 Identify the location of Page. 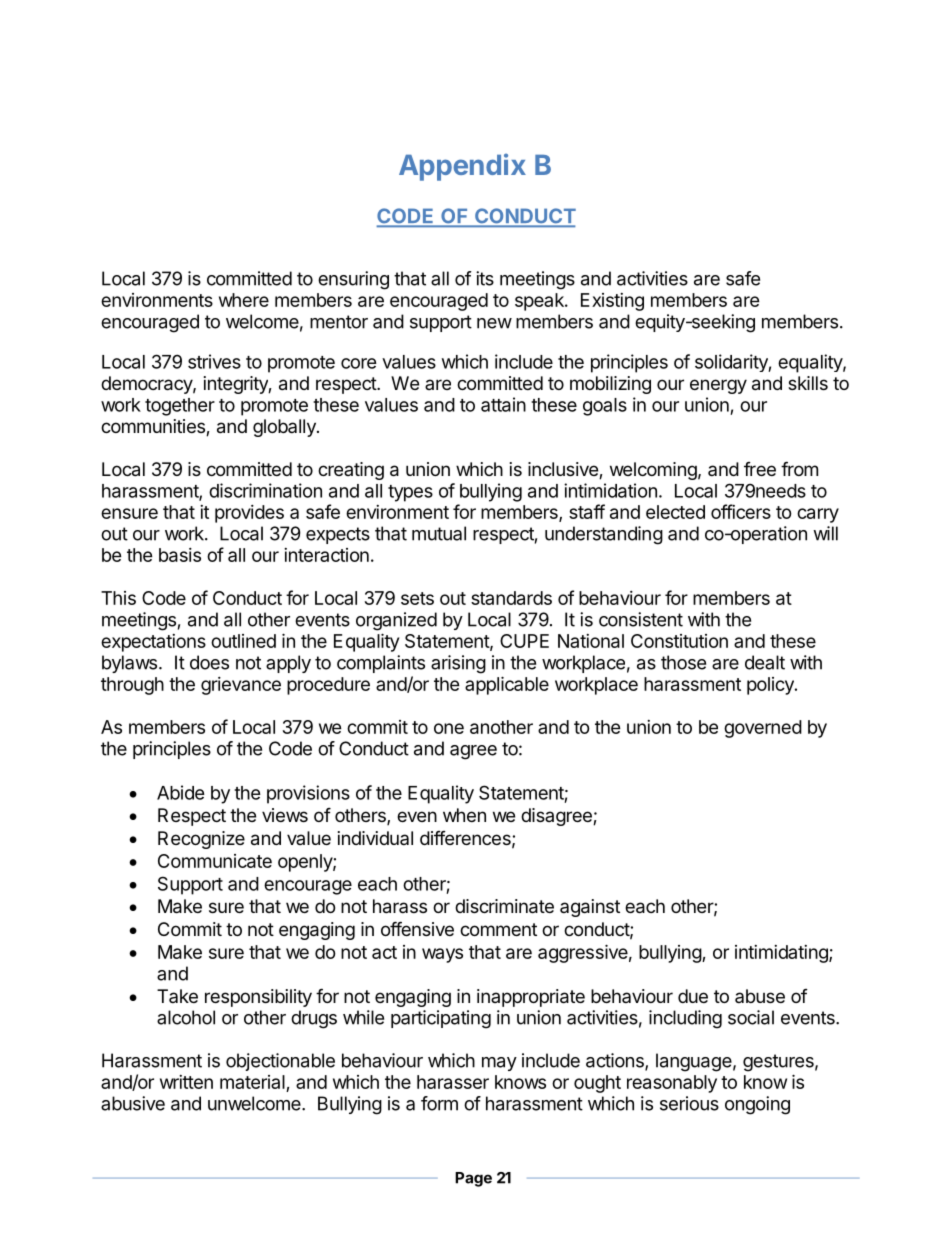
(473, 1179).
